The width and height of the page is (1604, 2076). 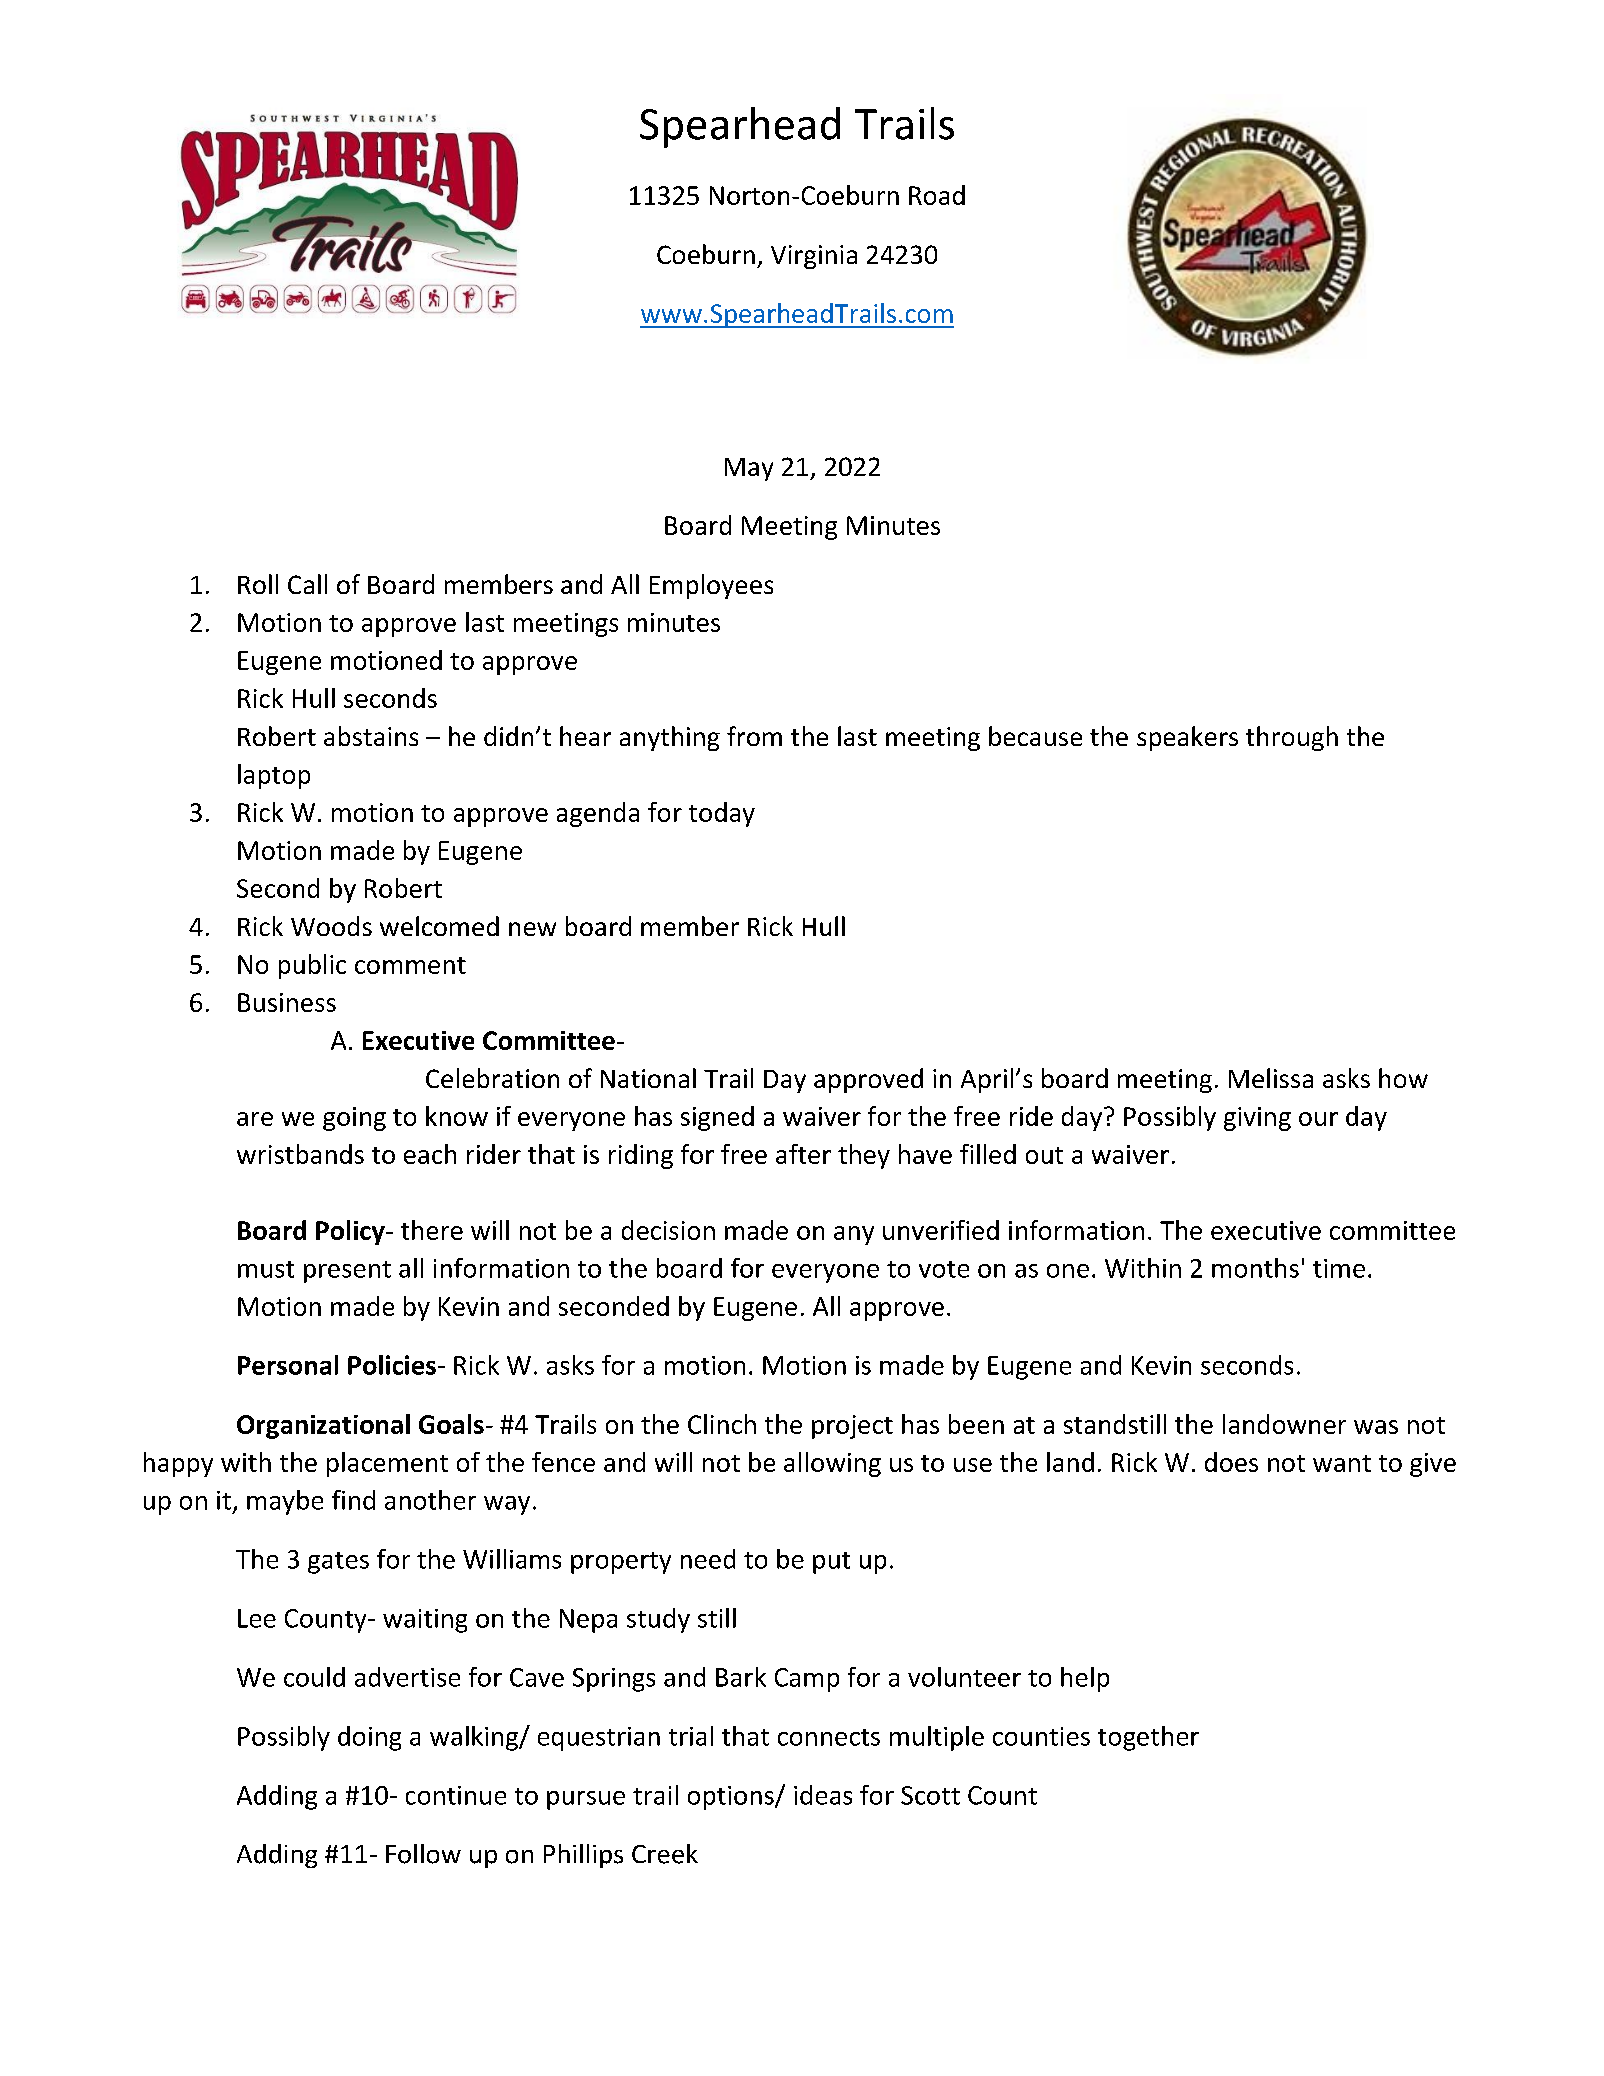 I want to click on vote, so click(x=944, y=1269).
